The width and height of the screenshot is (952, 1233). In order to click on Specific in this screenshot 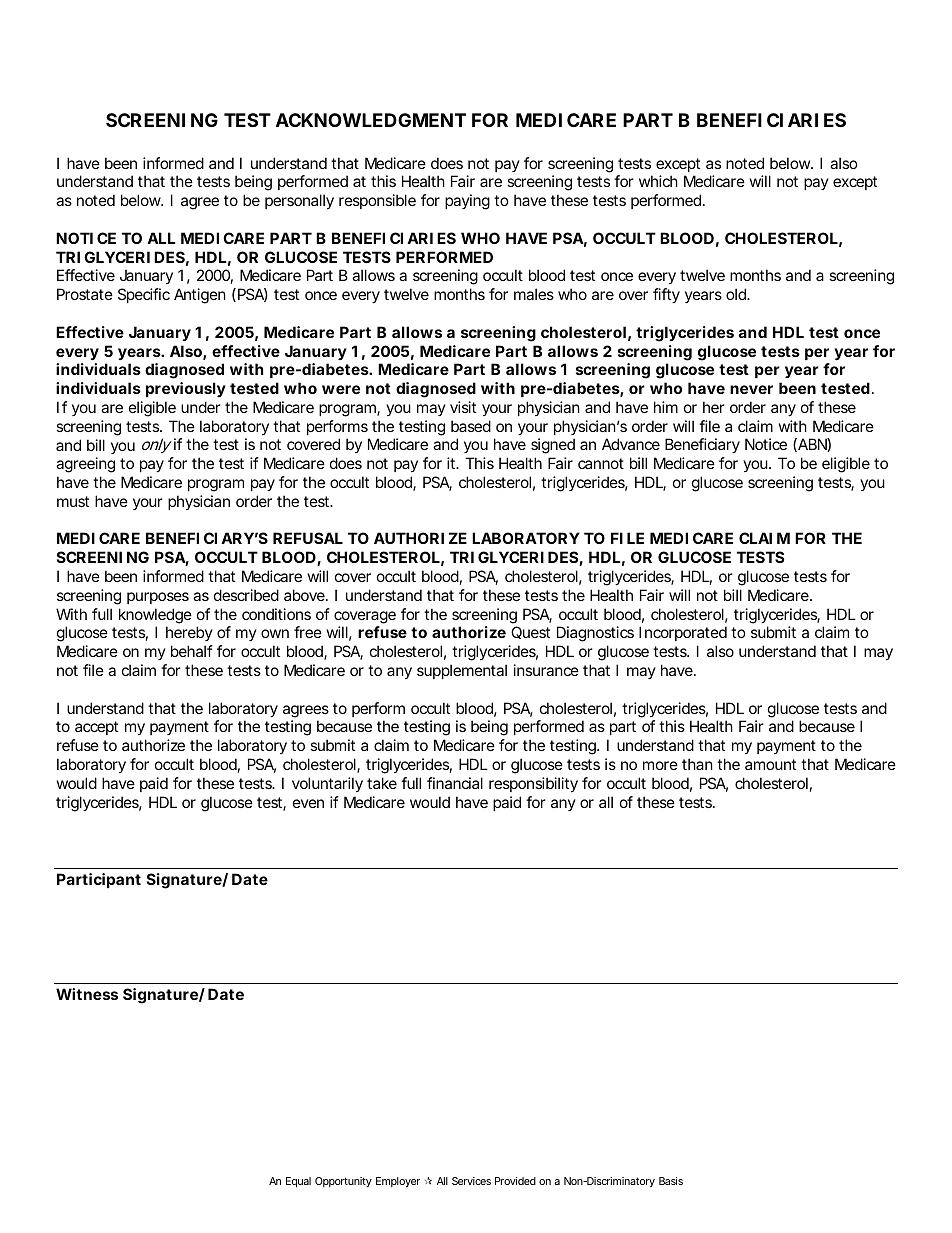, I will do `click(144, 295)`.
